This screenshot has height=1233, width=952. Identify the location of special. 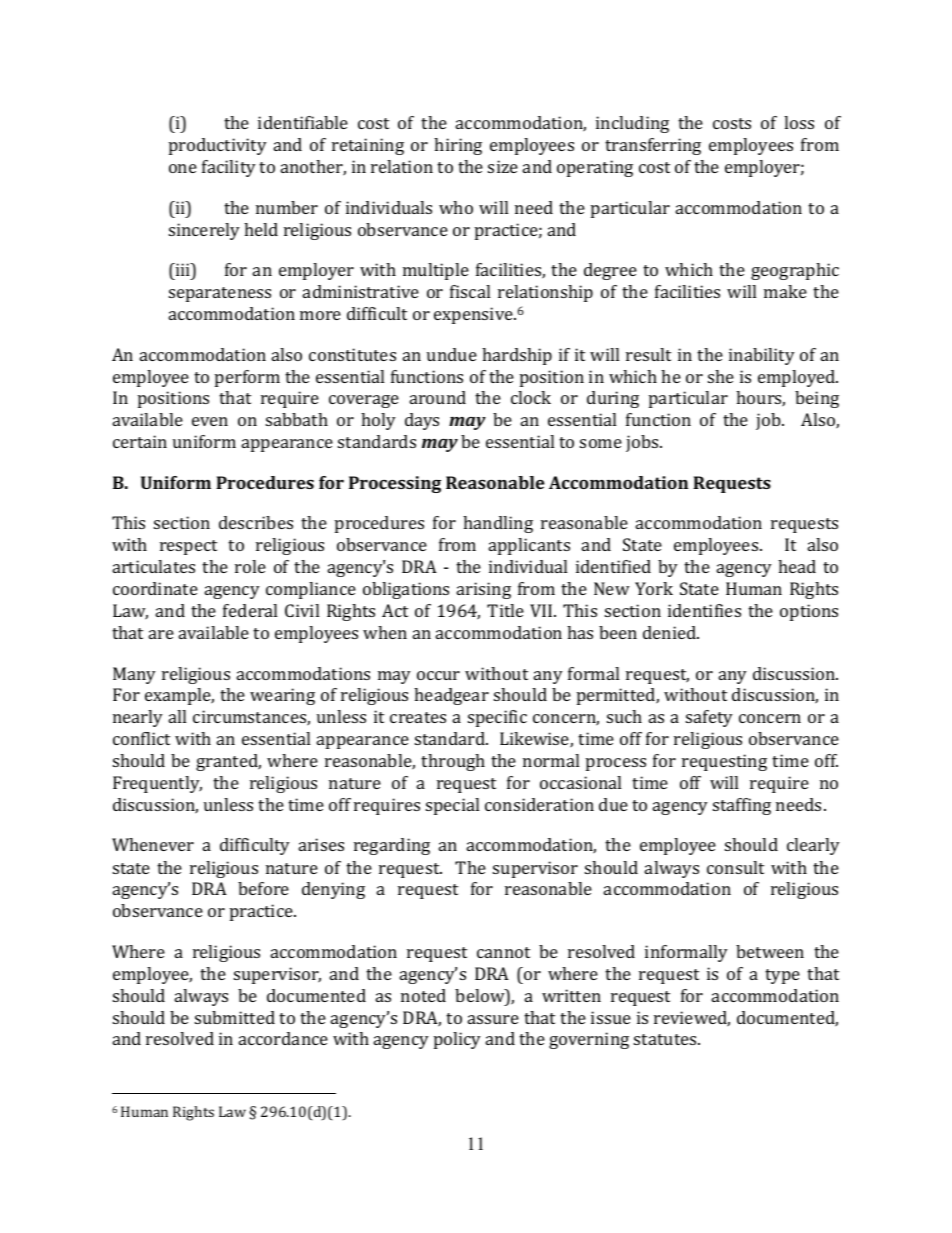
(452, 806).
